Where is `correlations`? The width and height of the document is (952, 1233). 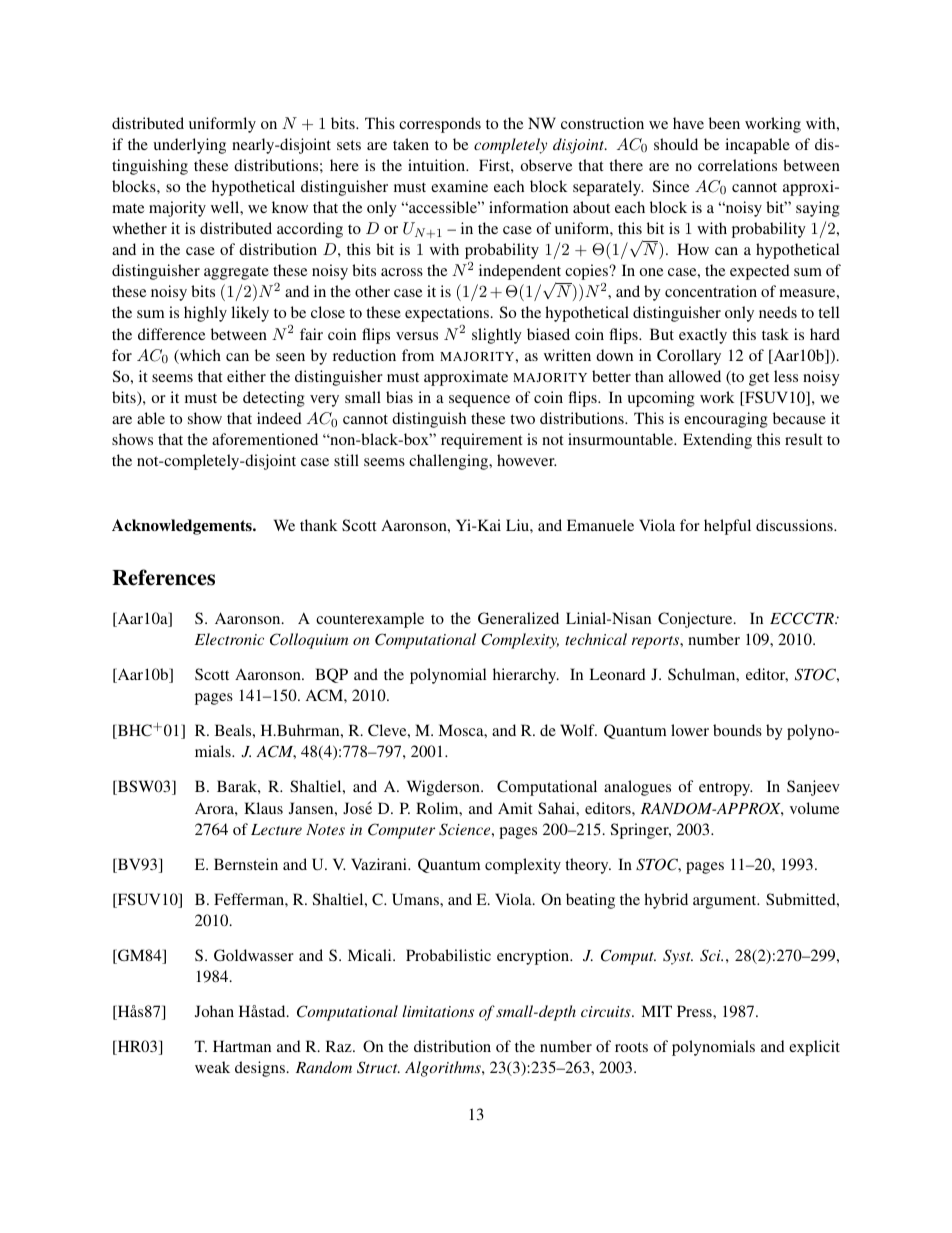
correlations is located at coordinates (737, 165).
